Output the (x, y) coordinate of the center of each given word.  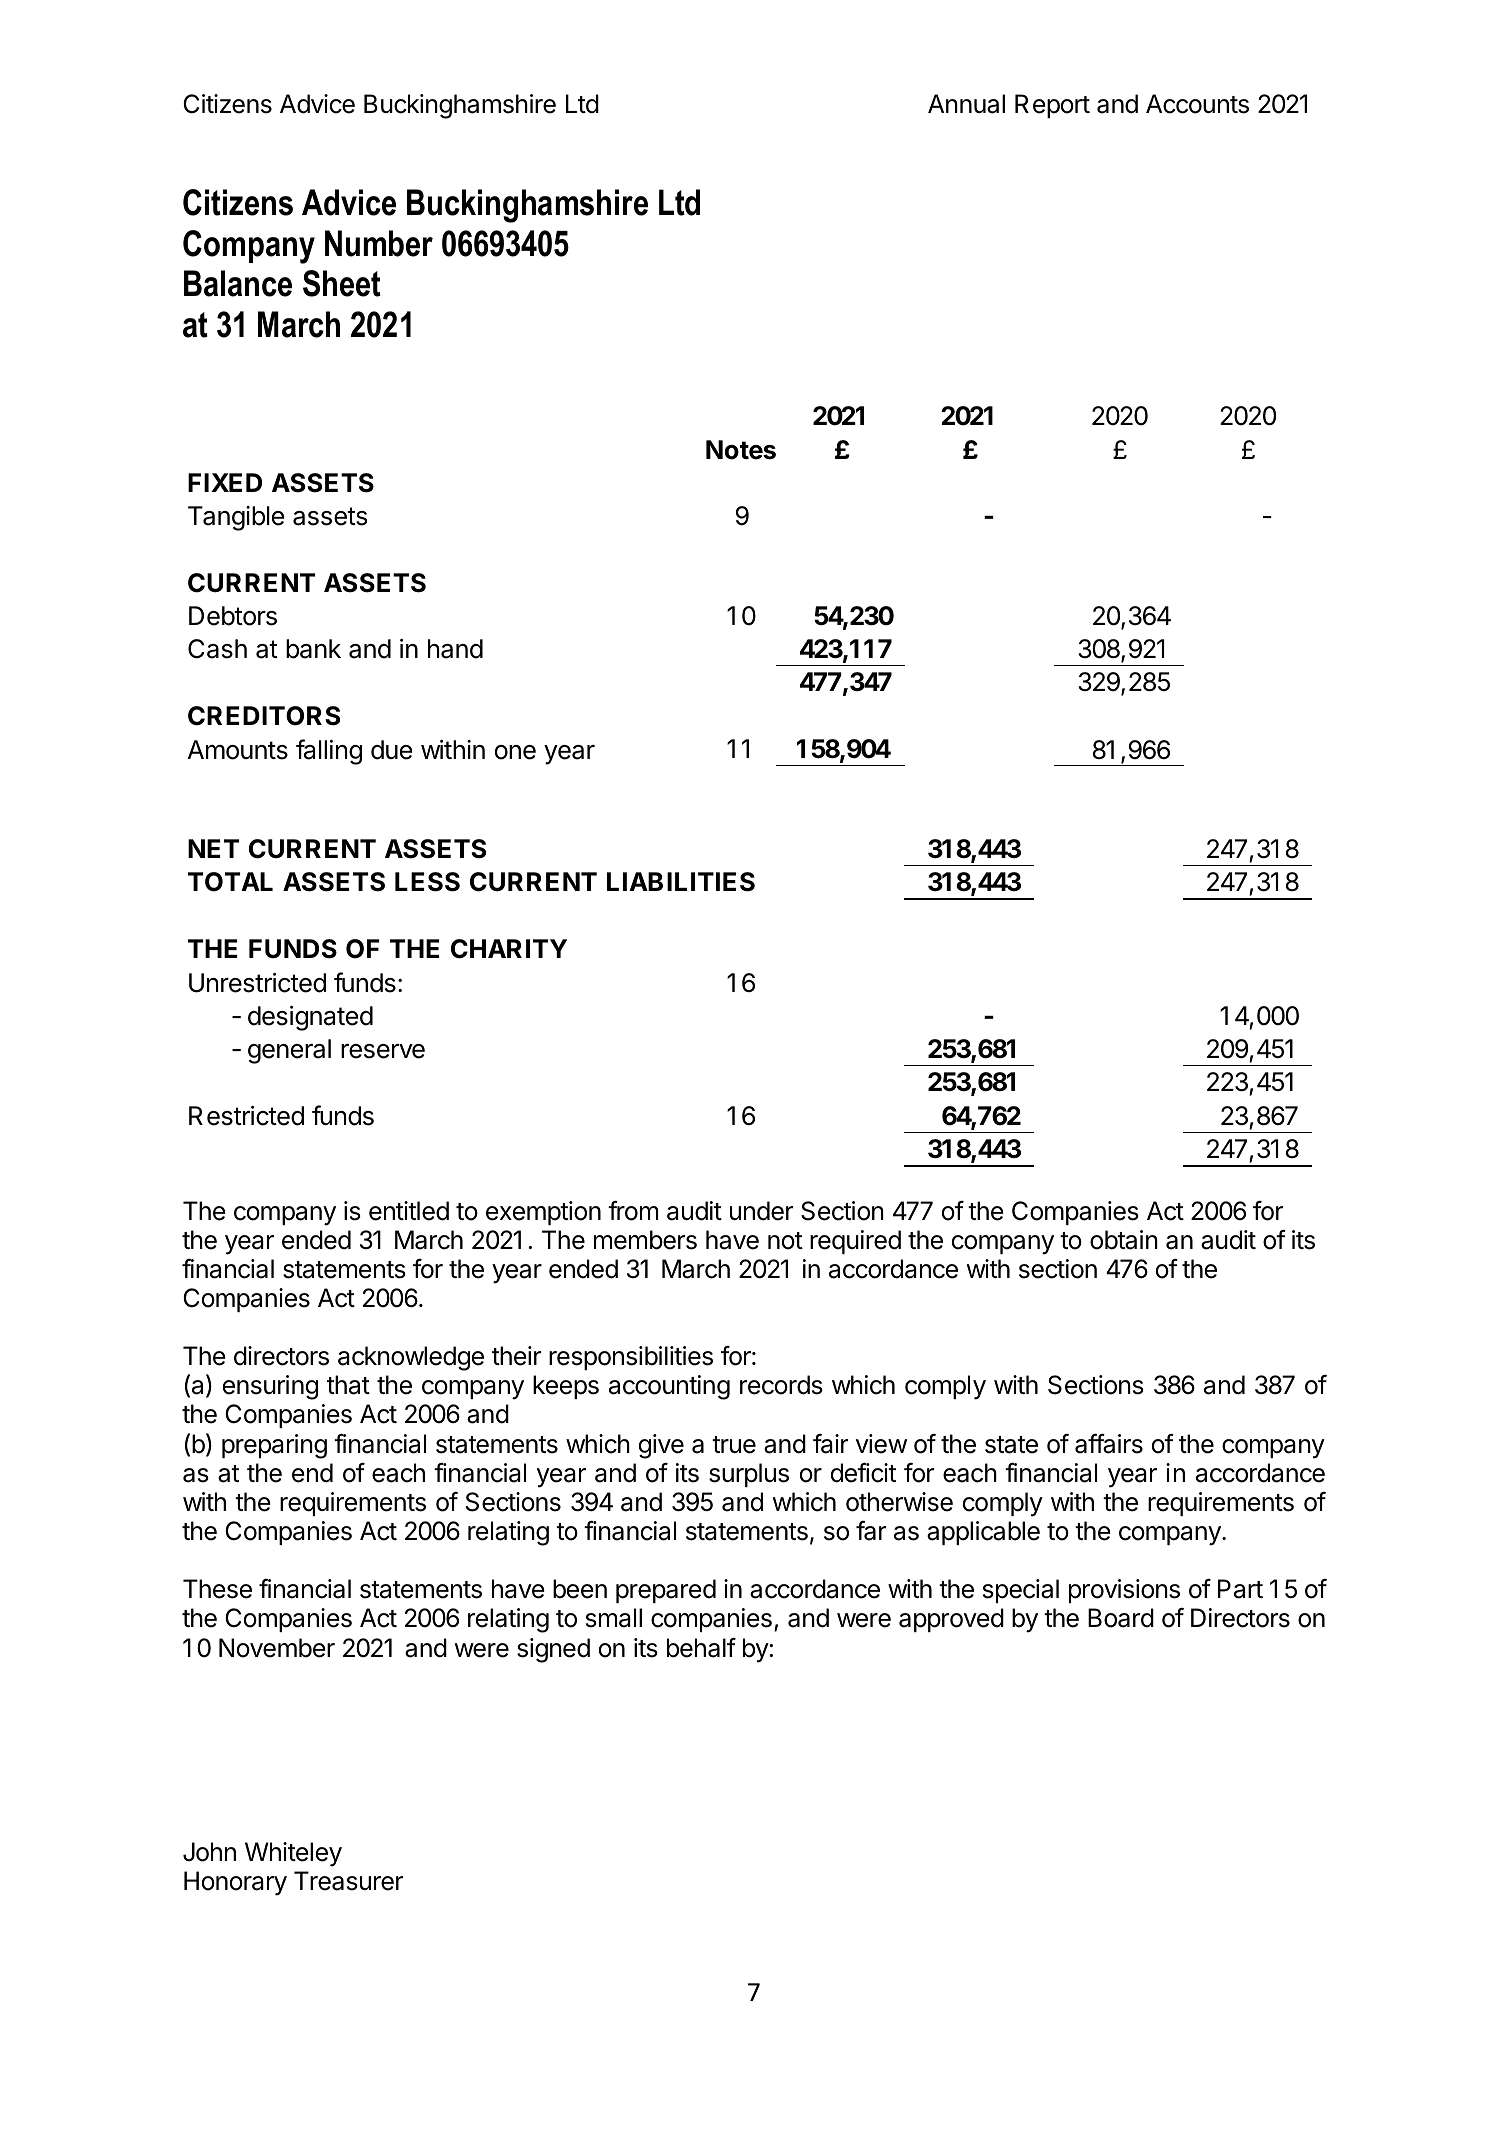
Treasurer (348, 1881)
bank (313, 649)
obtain (1124, 1240)
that (348, 1385)
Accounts (1197, 104)
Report (1052, 106)
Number (379, 243)
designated (310, 1018)
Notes (741, 450)
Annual (966, 104)
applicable (983, 1533)
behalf (701, 1648)
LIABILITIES (681, 882)
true (734, 1445)
